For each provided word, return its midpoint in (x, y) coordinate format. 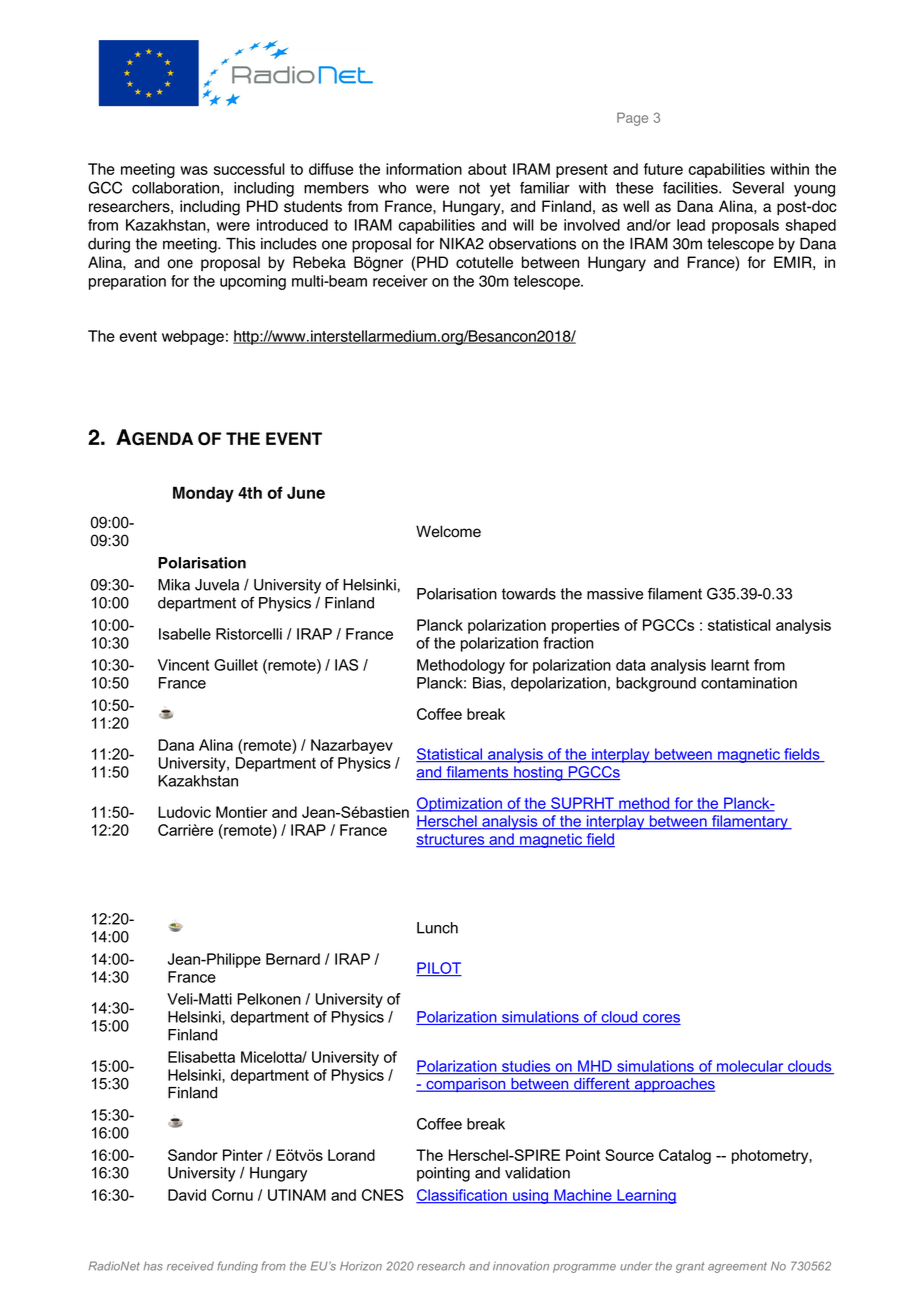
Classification (462, 1196)
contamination (749, 683)
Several (758, 187)
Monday (203, 494)
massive (615, 594)
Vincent (183, 665)
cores (661, 1019)
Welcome (448, 531)
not (469, 188)
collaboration (175, 188)
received (190, 1266)
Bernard (293, 959)
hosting (538, 773)
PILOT (439, 969)
